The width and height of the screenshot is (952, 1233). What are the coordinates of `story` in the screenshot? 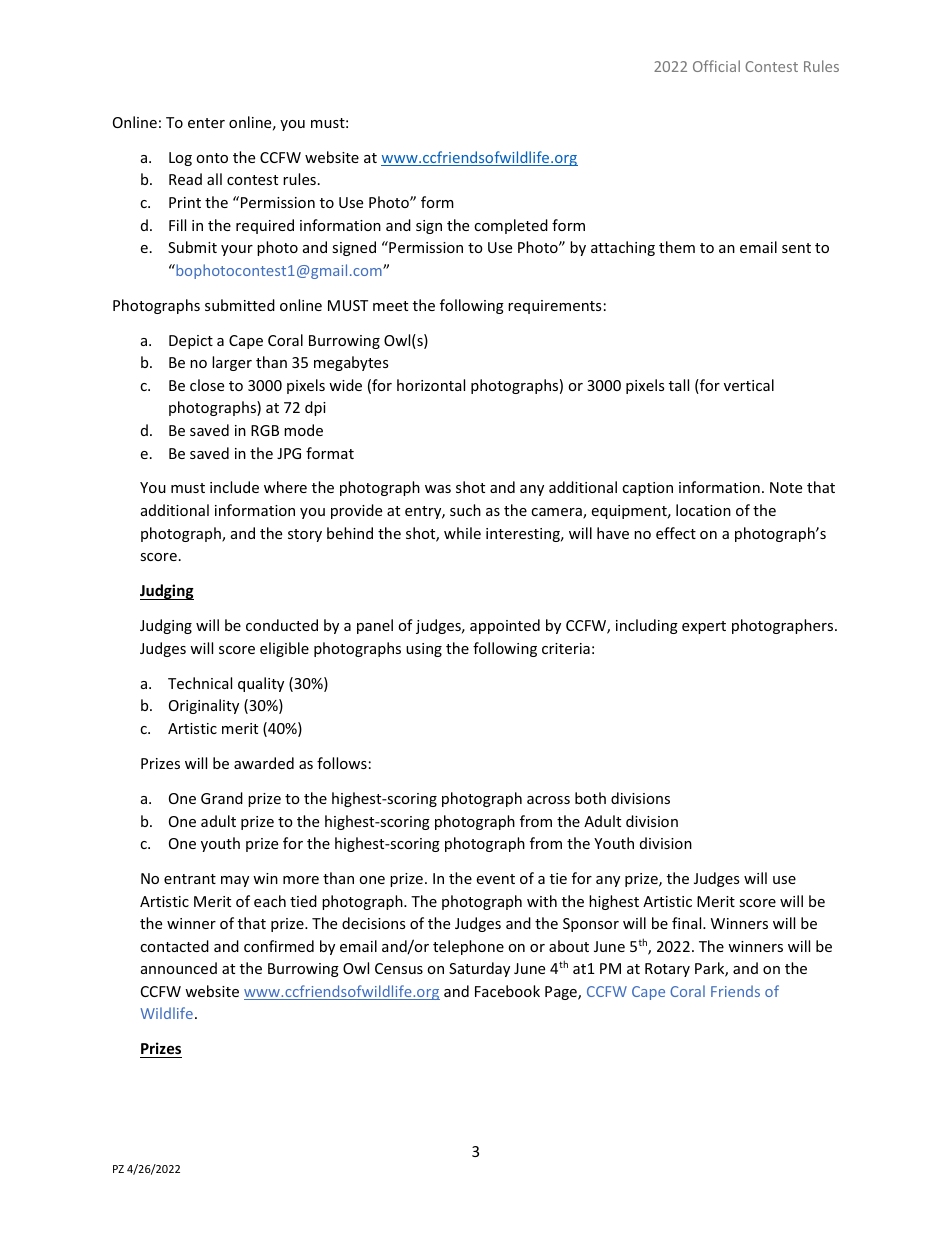 It's located at (305, 535).
